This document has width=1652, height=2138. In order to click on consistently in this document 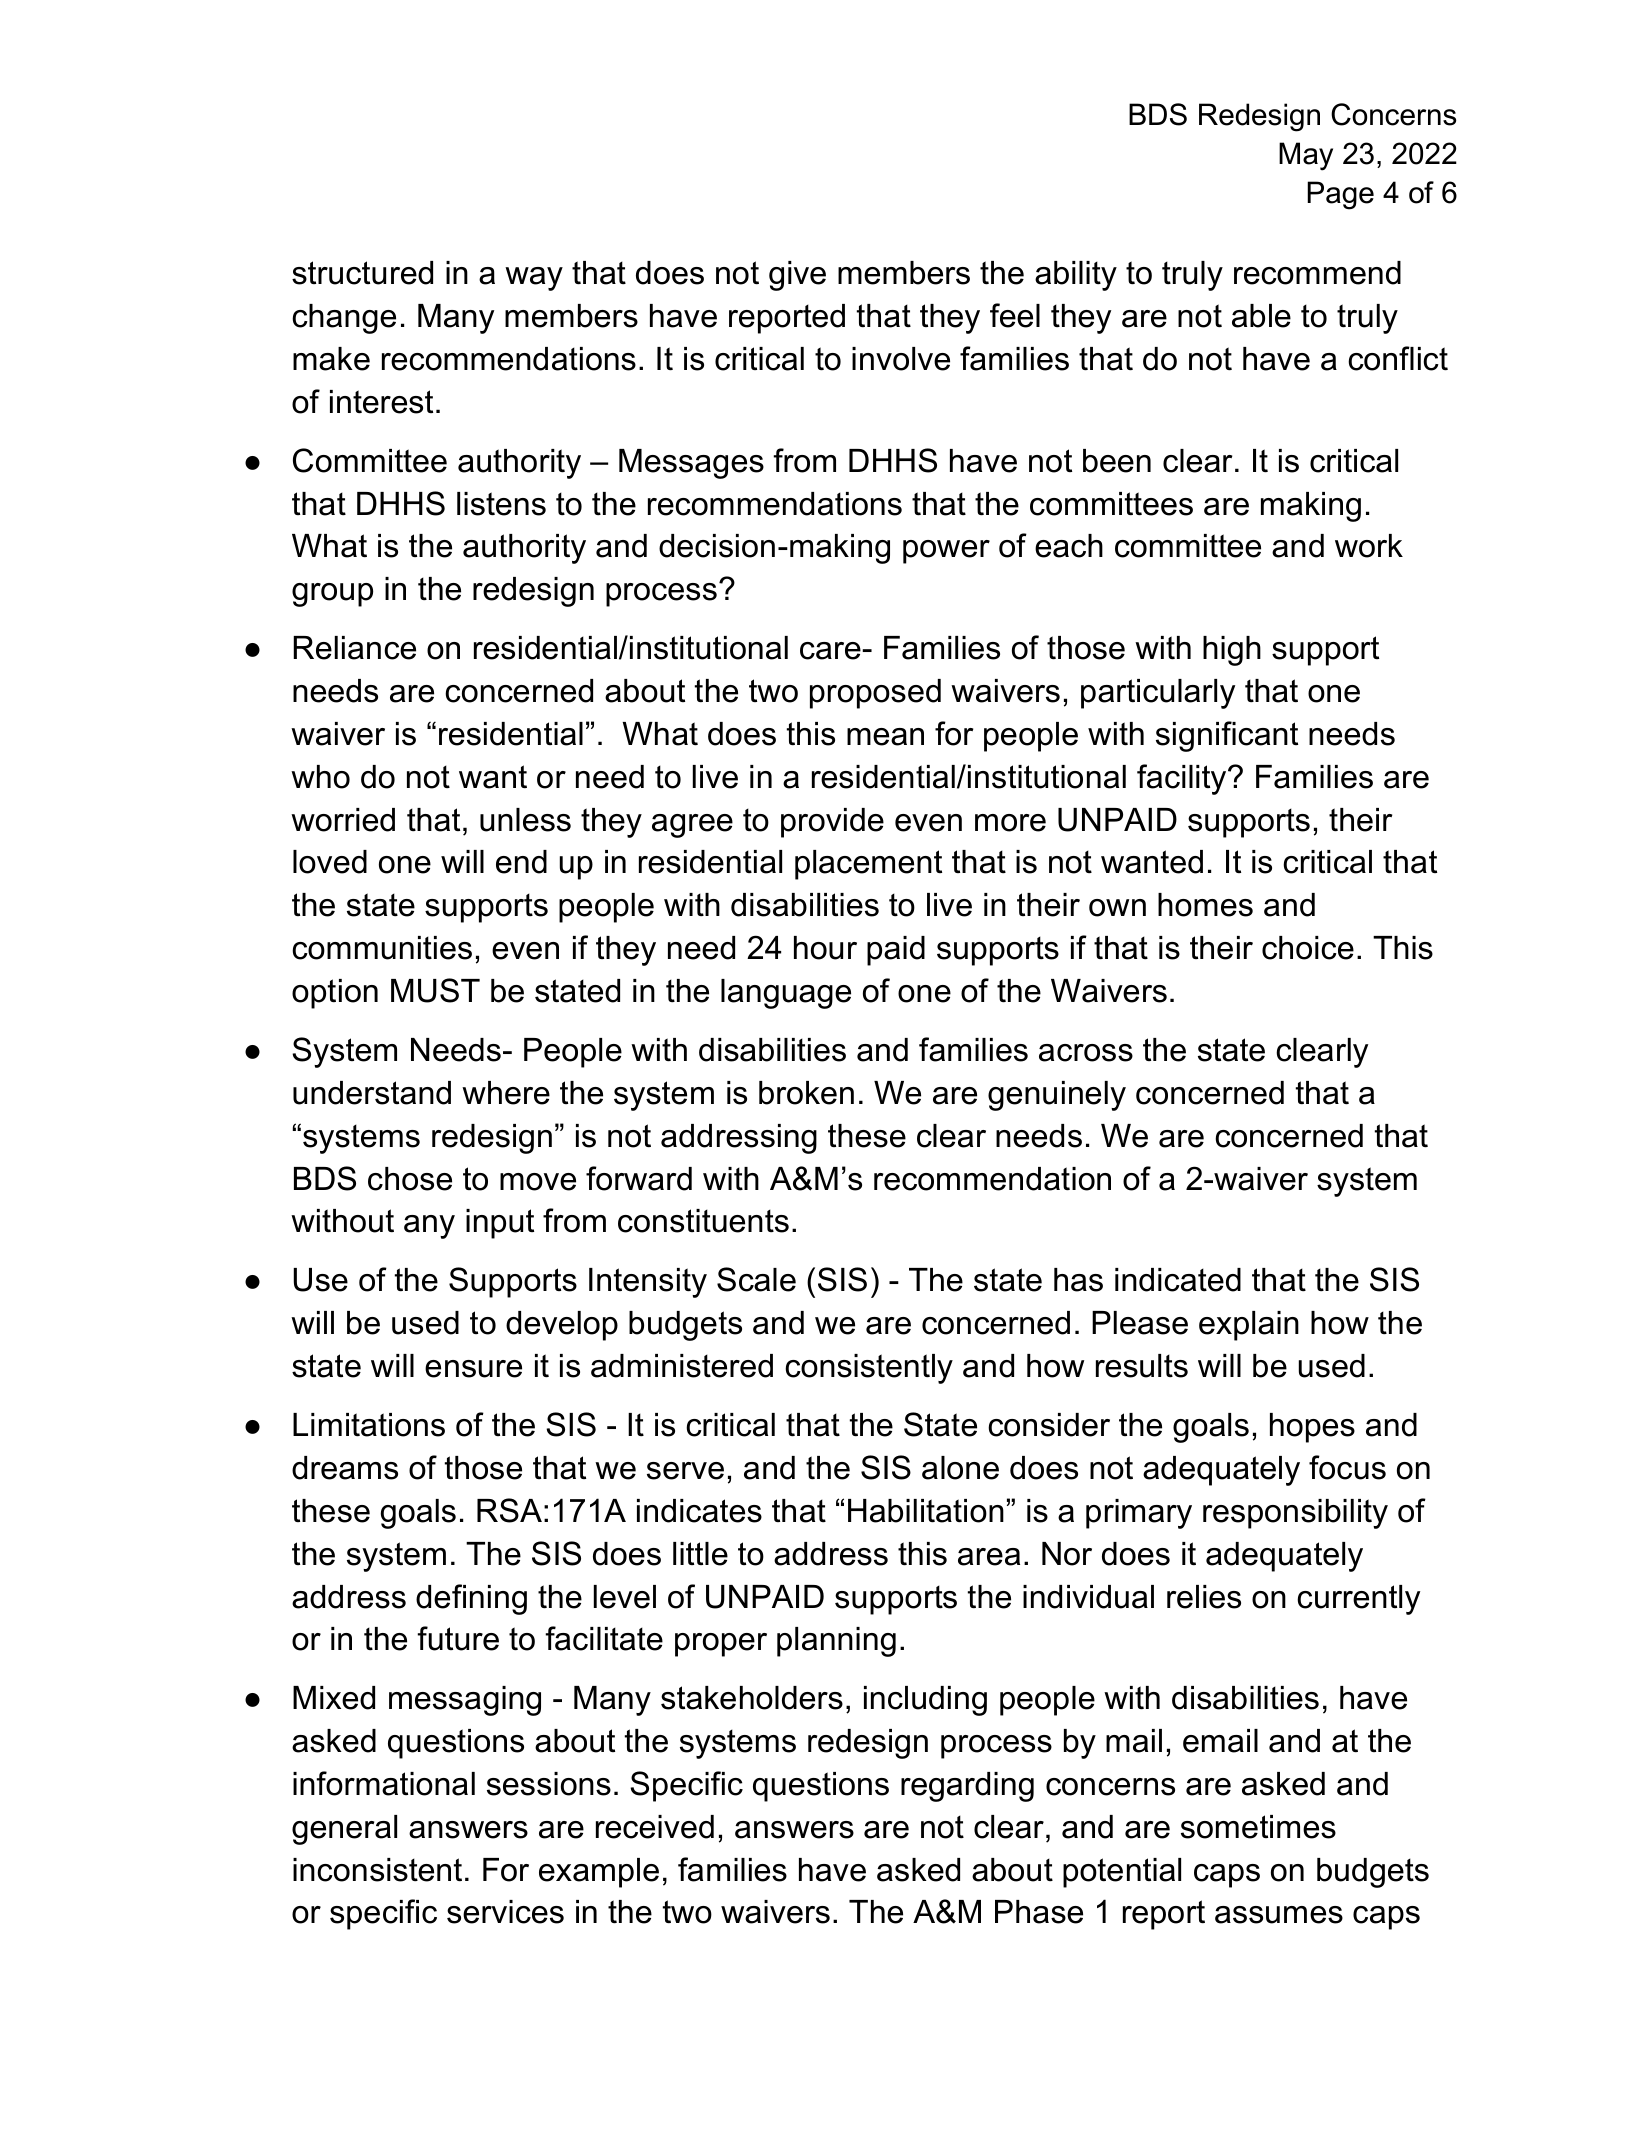, I will do `click(869, 1369)`.
